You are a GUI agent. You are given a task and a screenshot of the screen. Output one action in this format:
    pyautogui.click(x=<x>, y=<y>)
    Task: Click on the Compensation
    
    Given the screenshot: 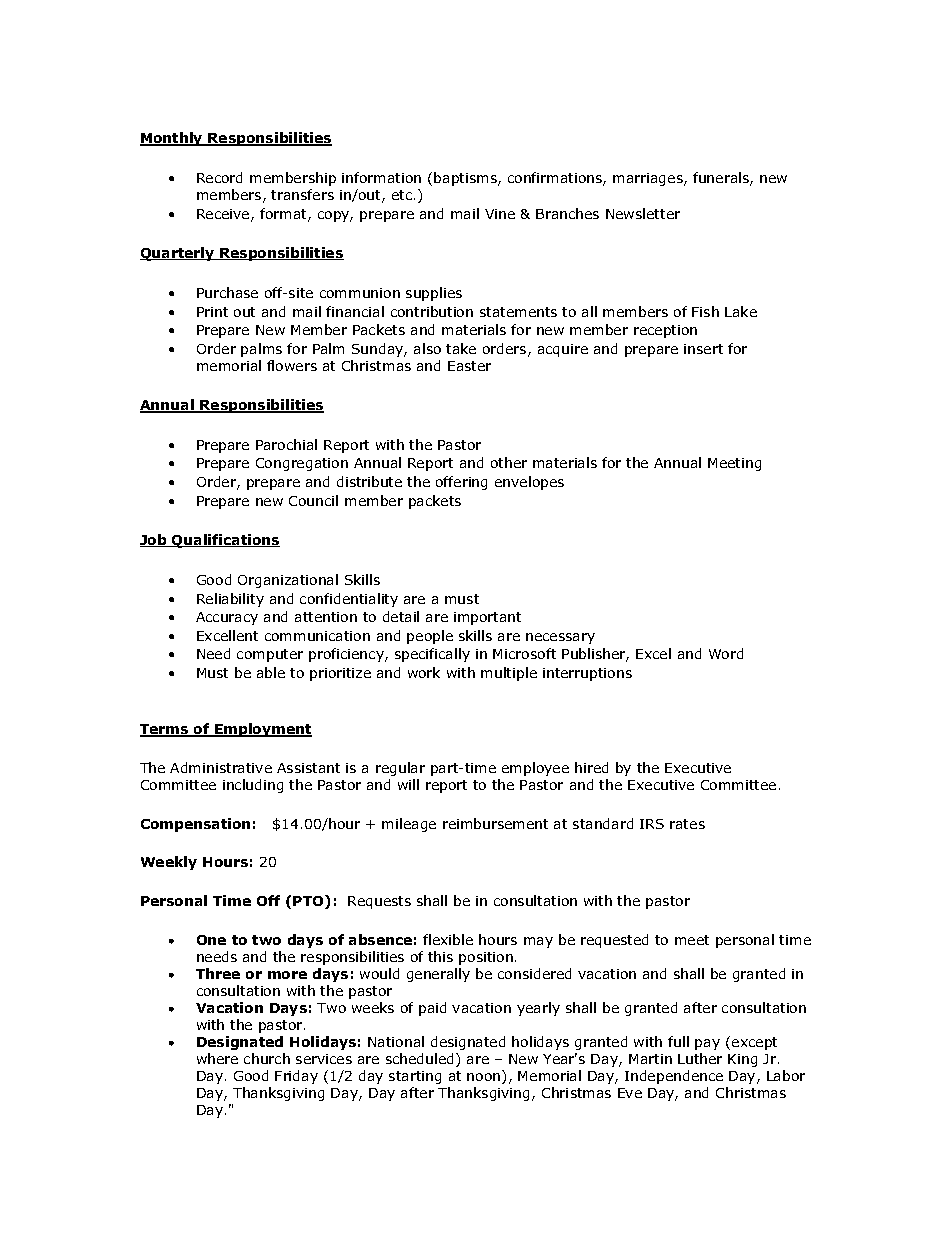 What is the action you would take?
    pyautogui.click(x=195, y=825)
